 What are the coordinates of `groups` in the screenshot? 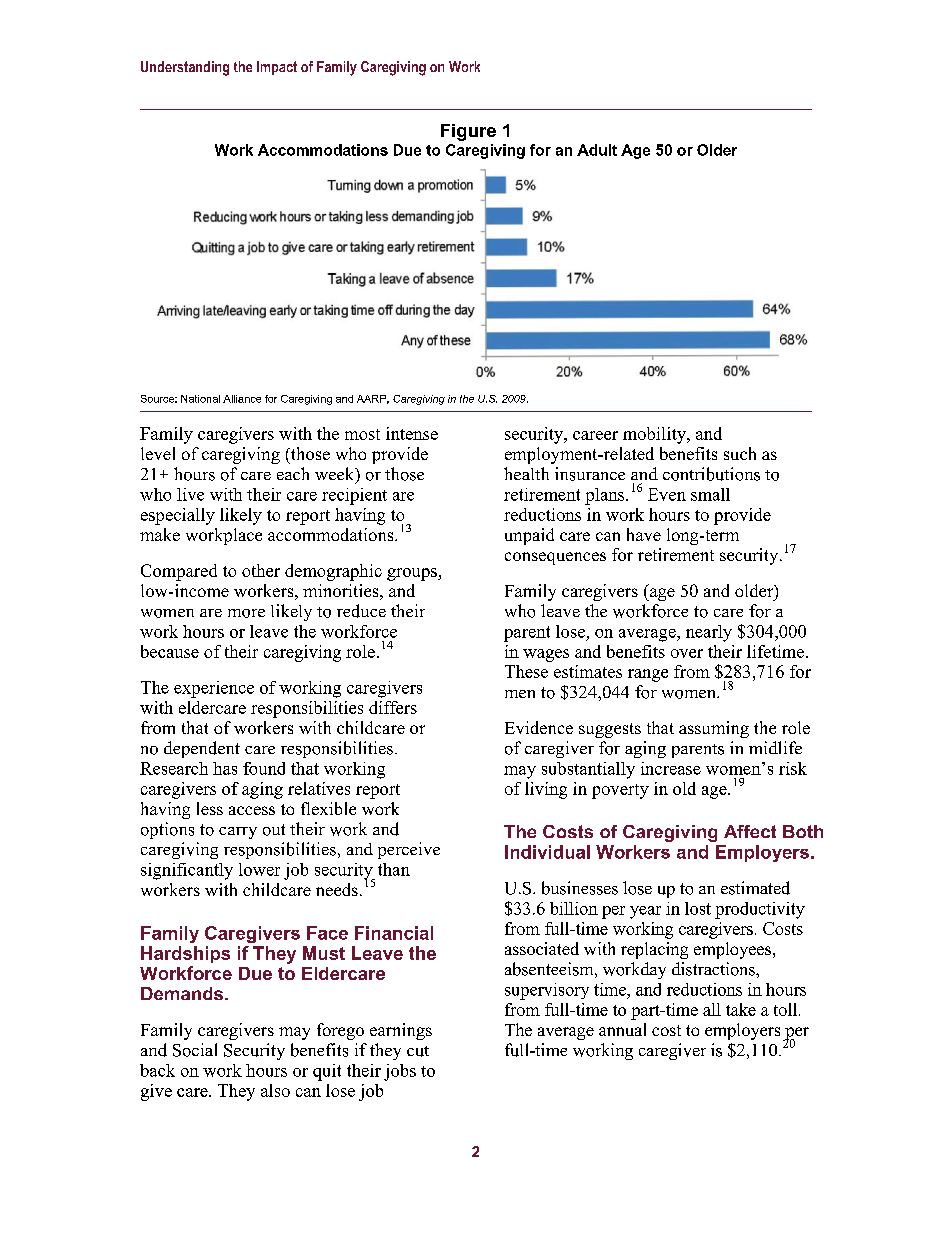 It's located at (413, 574).
